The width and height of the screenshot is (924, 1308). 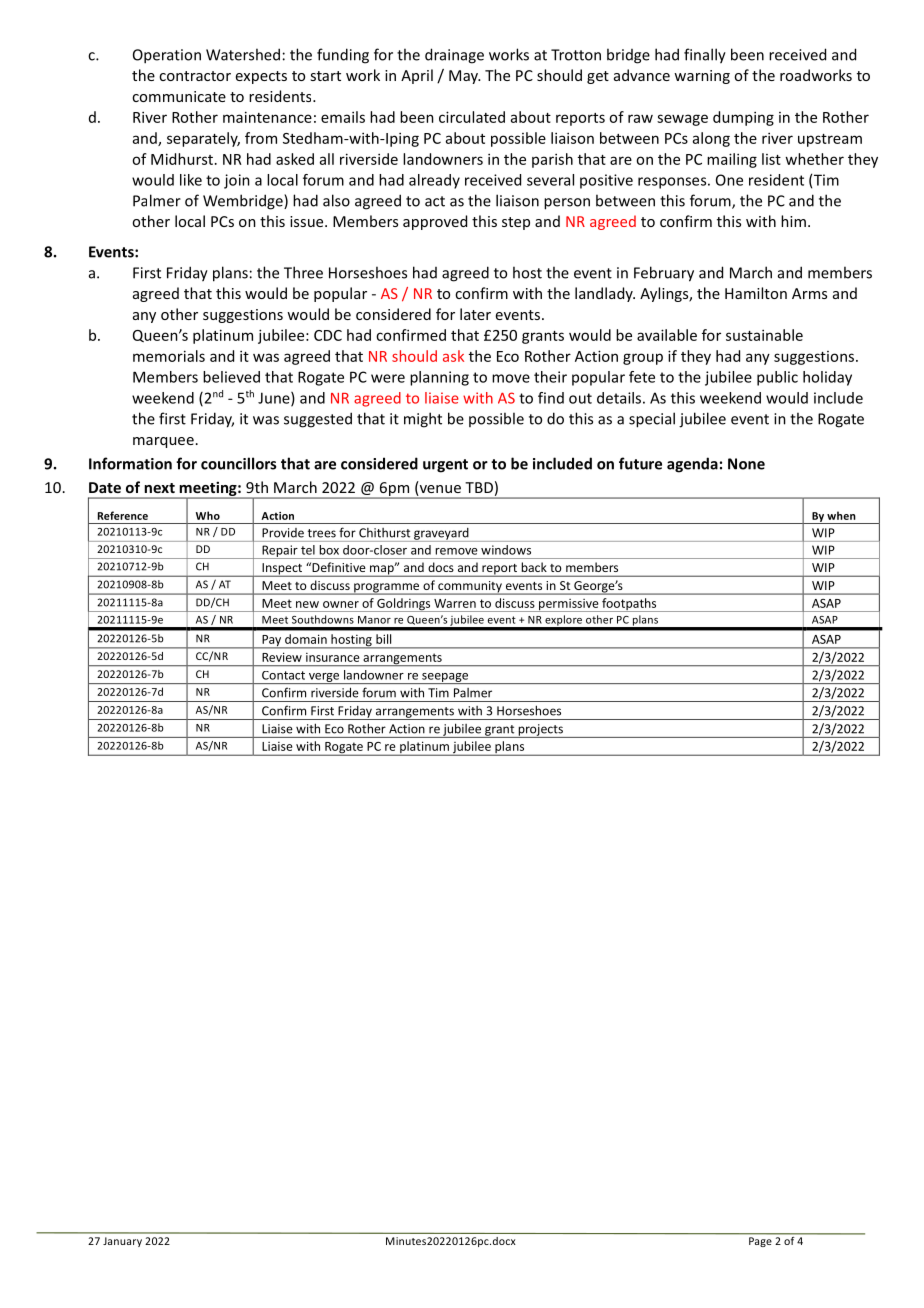 I want to click on sustainable, so click(x=764, y=335).
